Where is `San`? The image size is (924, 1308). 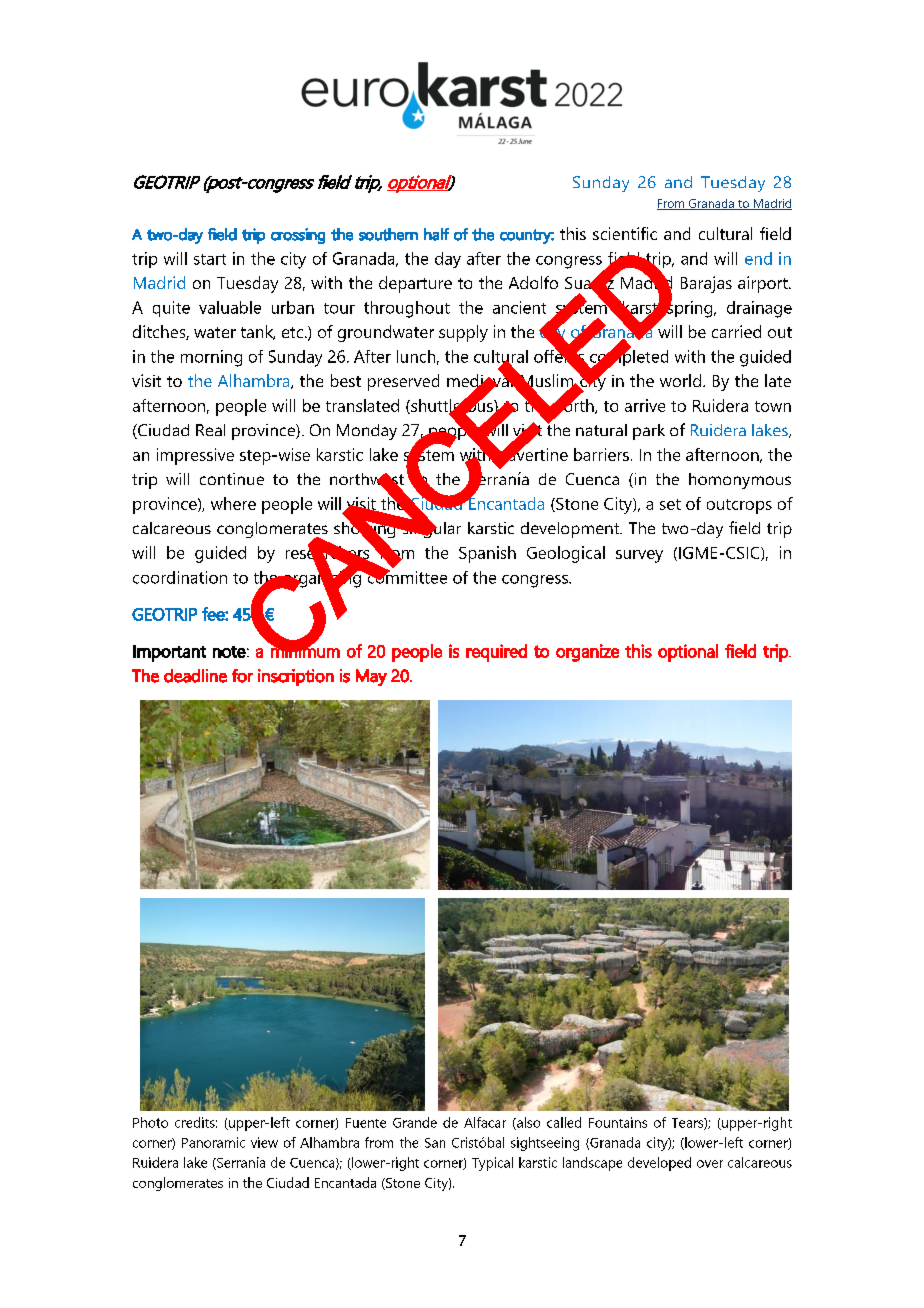
San is located at coordinates (435, 1143).
